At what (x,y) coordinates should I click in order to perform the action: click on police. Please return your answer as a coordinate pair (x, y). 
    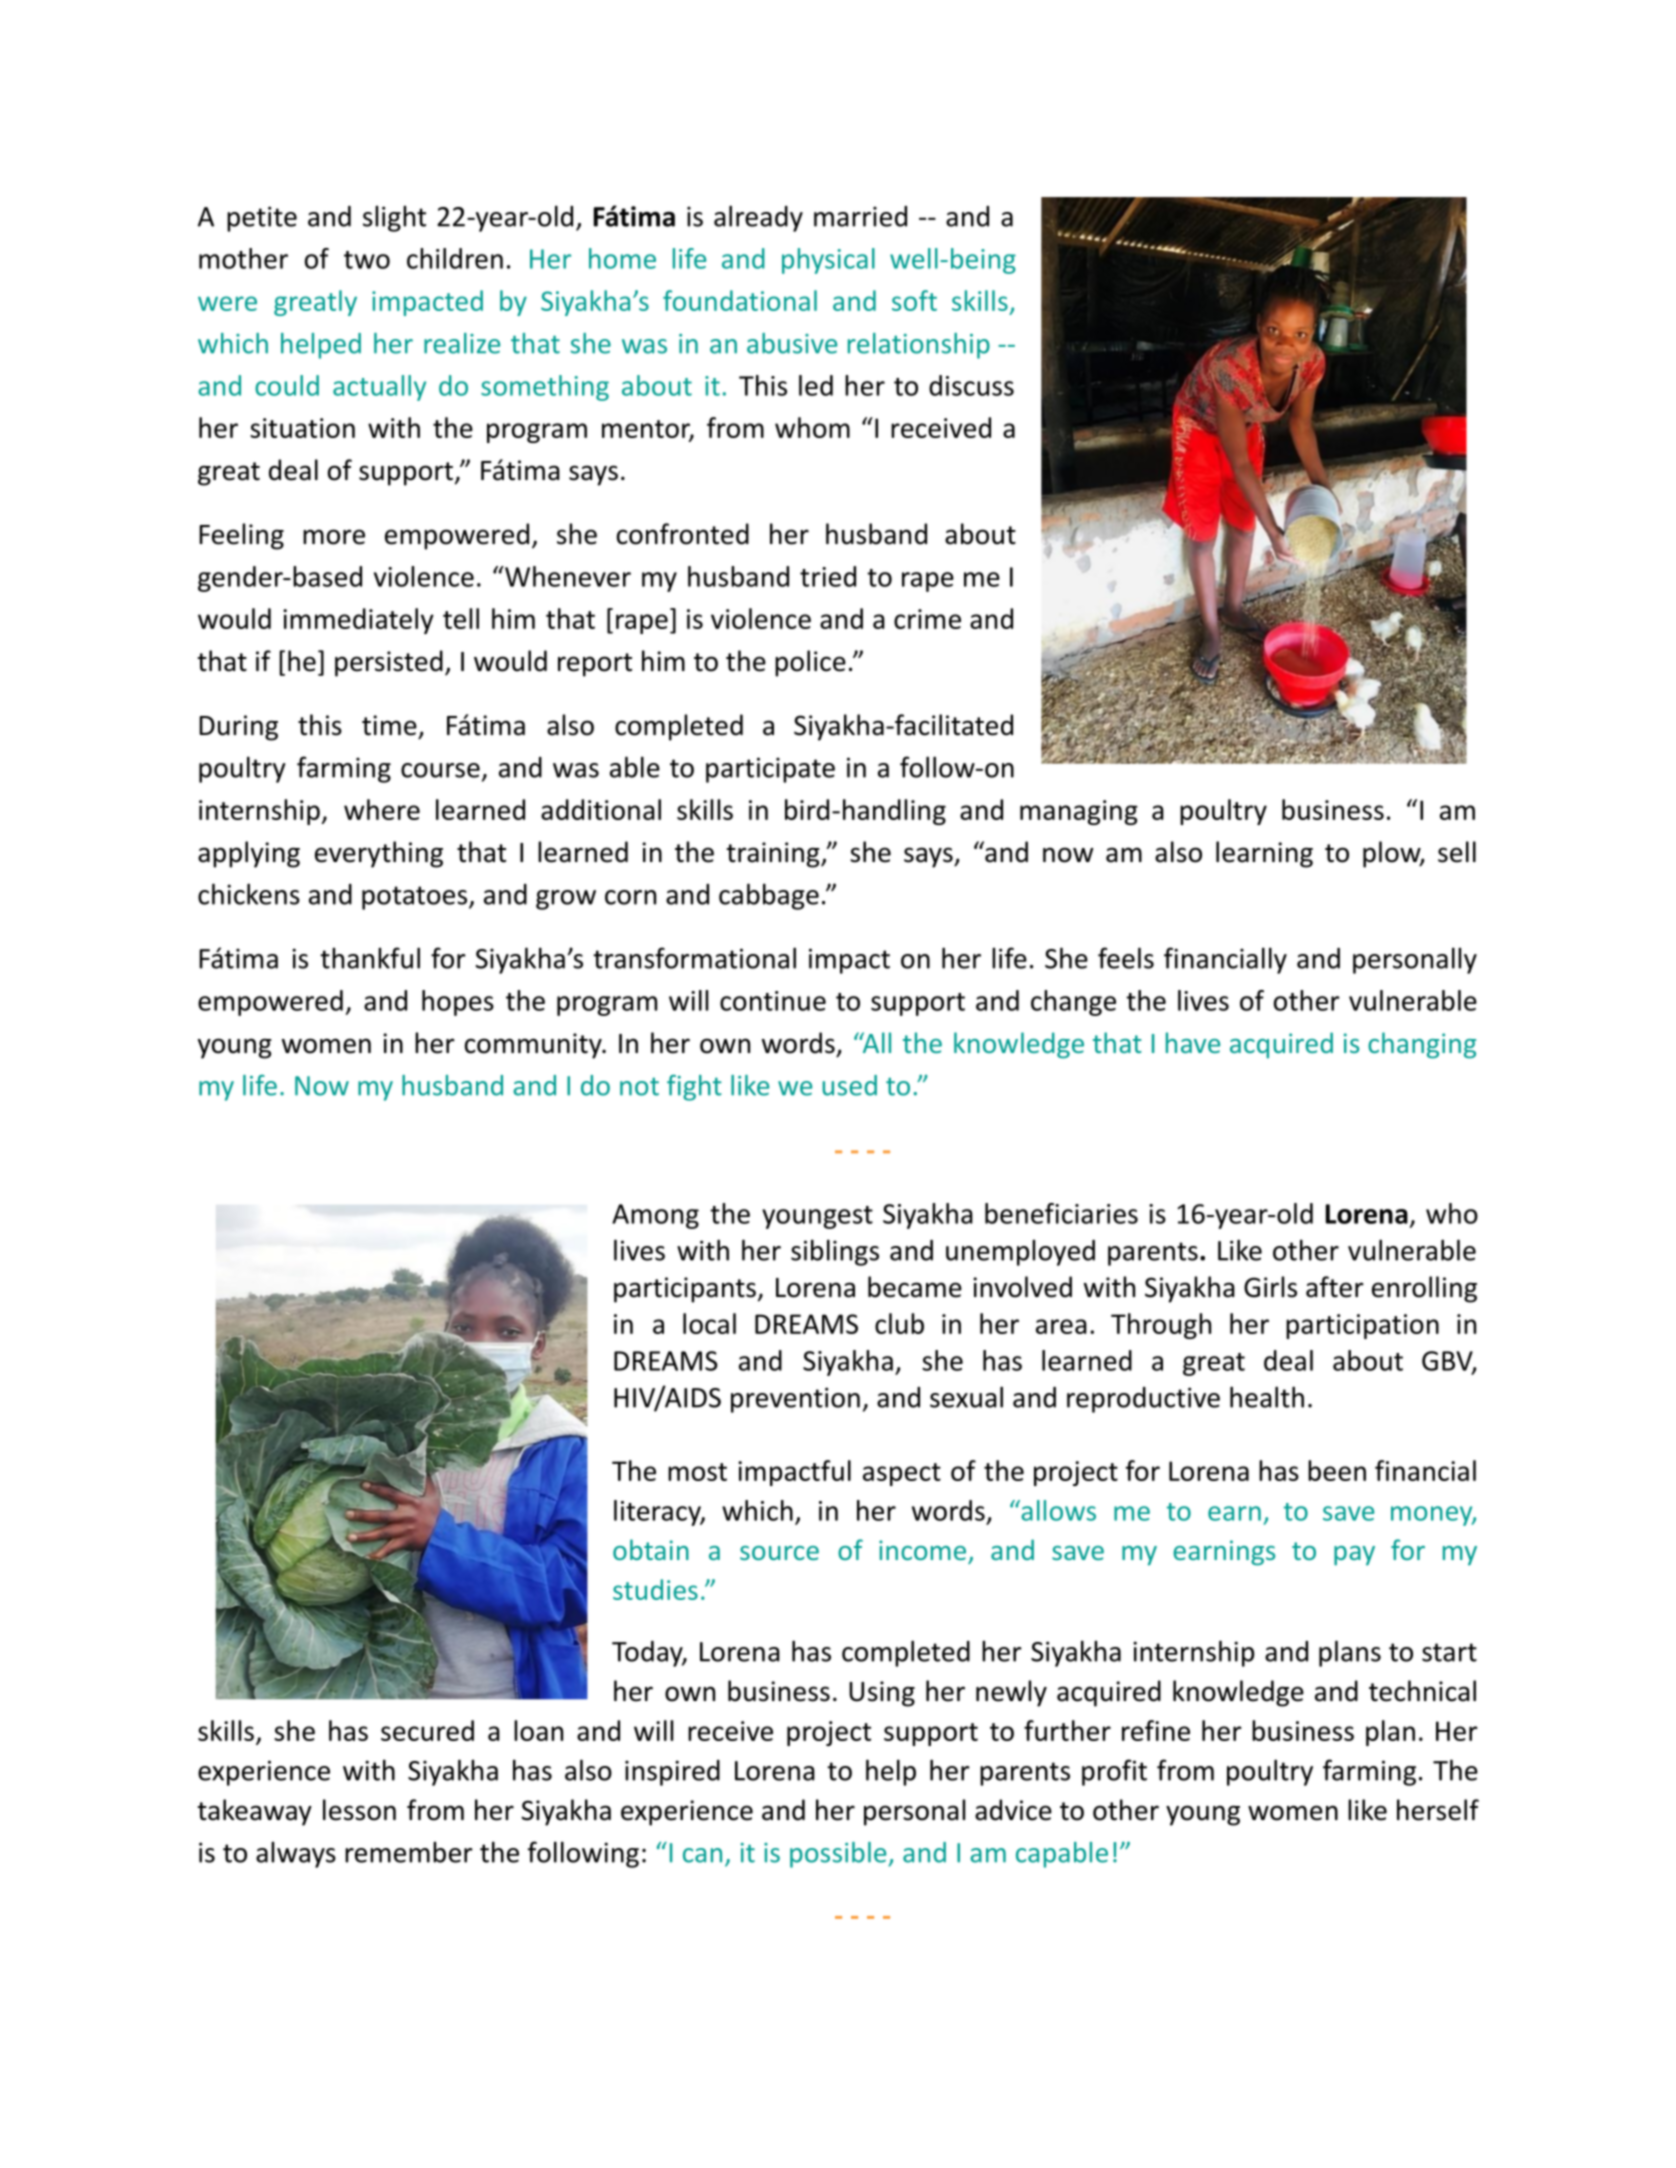
    Looking at the image, I should click on (810, 663).
